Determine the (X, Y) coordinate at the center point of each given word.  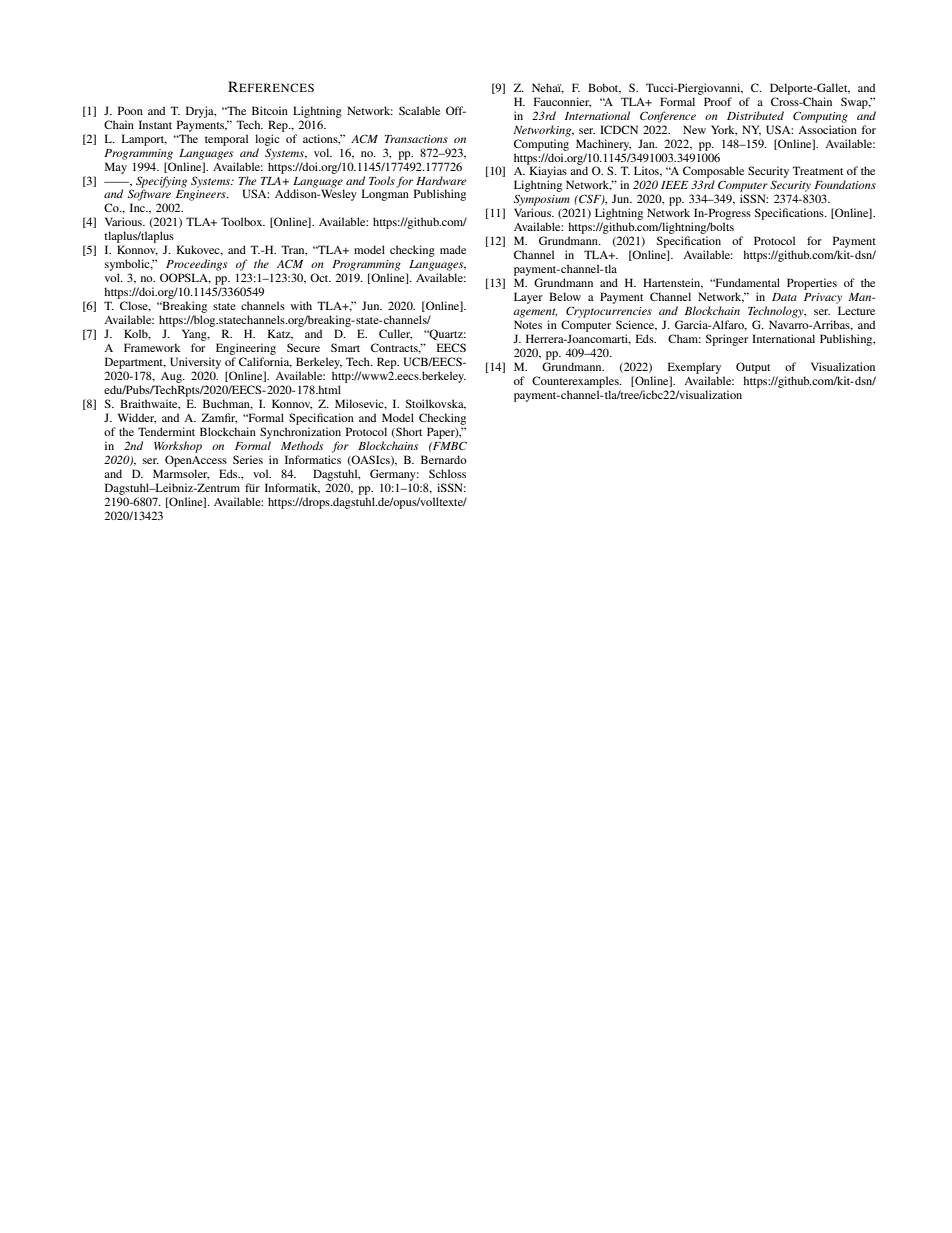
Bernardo (444, 459)
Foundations (845, 184)
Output (753, 368)
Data (784, 297)
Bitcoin (270, 110)
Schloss (447, 473)
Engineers (202, 197)
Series (248, 459)
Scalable (419, 110)
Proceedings (196, 265)
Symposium (542, 200)
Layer (528, 298)
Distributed (755, 115)
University (195, 363)
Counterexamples (576, 382)
